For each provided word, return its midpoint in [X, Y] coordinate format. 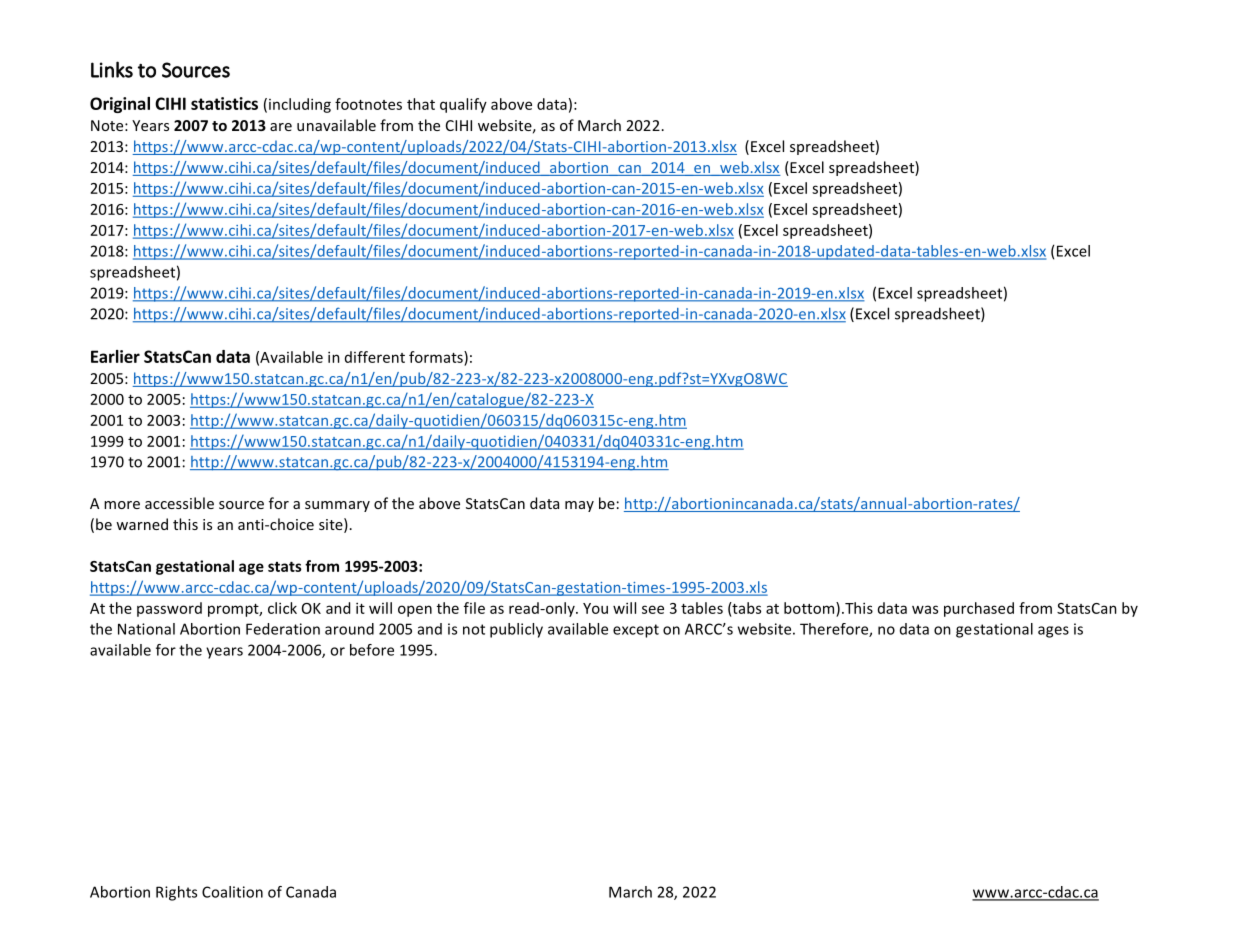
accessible [179, 503]
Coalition [232, 892]
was [925, 609]
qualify [463, 105]
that [421, 104]
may [579, 506]
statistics [224, 103]
